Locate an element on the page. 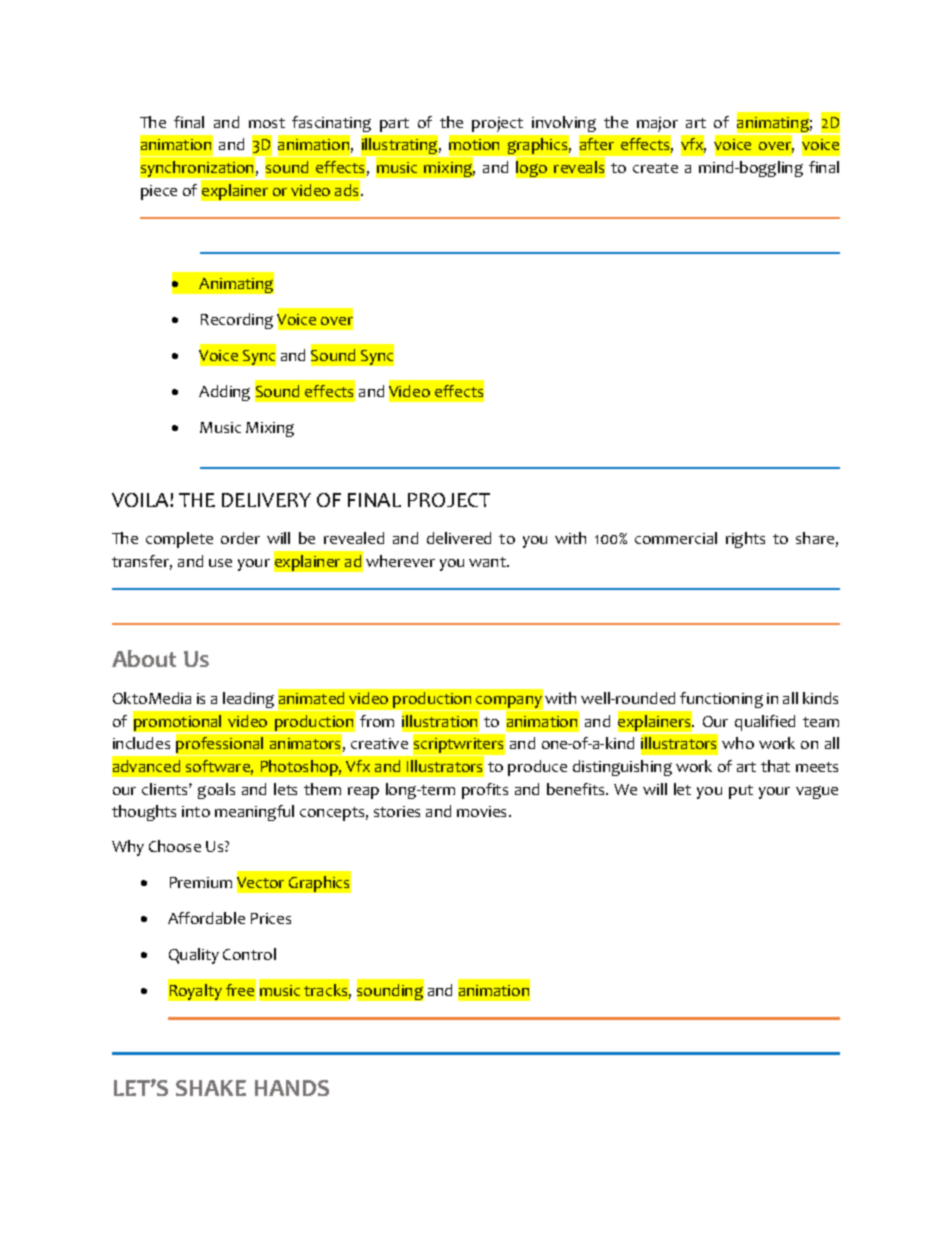  create is located at coordinates (655, 168).
